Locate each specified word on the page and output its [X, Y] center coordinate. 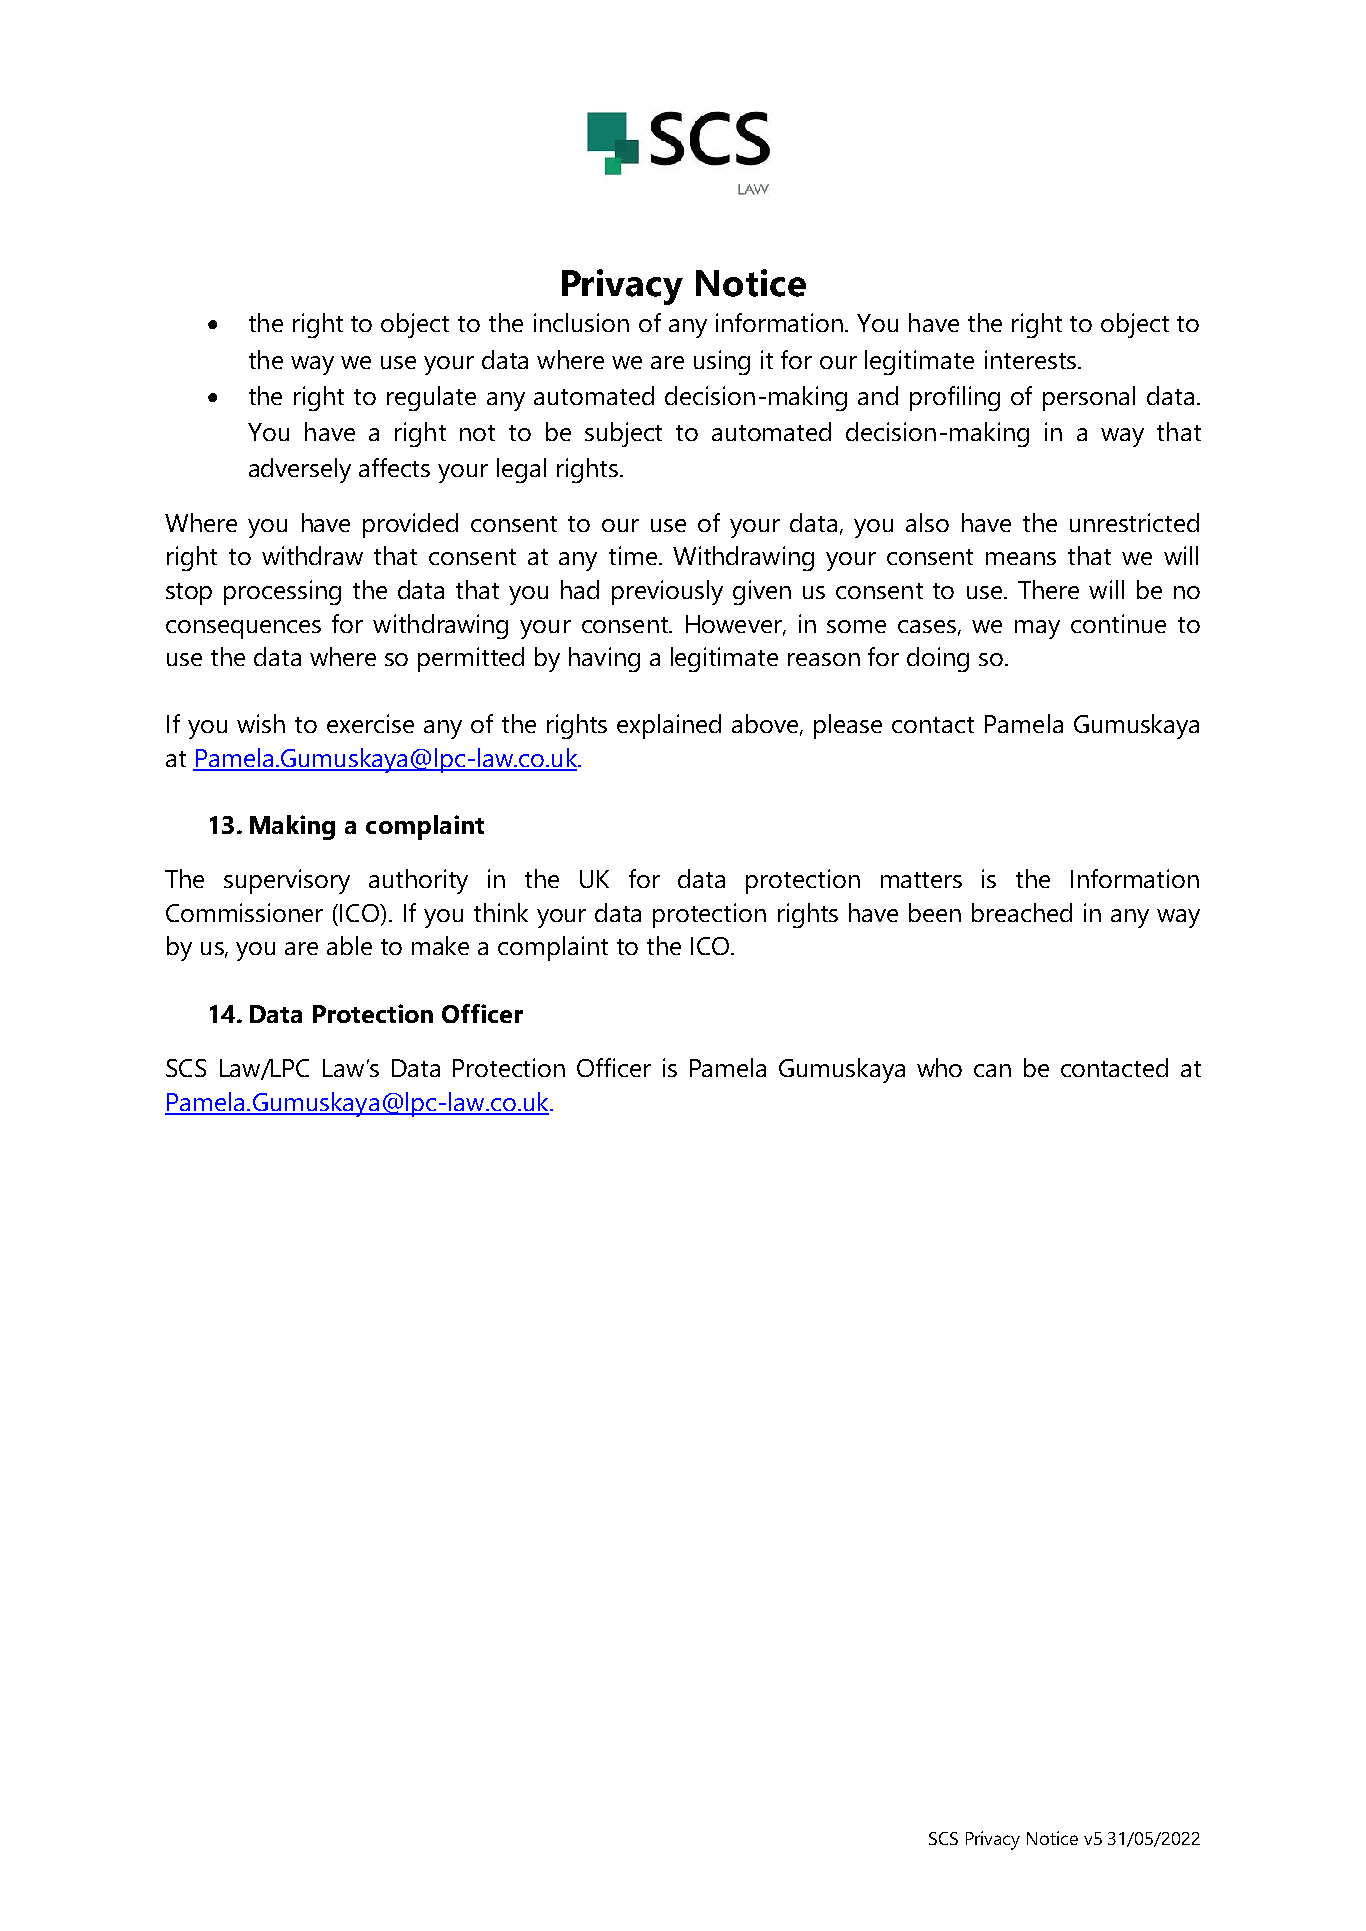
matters [921, 880]
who [939, 1067]
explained [669, 726]
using [722, 362]
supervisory [287, 881]
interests [1030, 359]
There [1048, 589]
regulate [431, 398]
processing [282, 592]
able [349, 945]
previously [667, 592]
